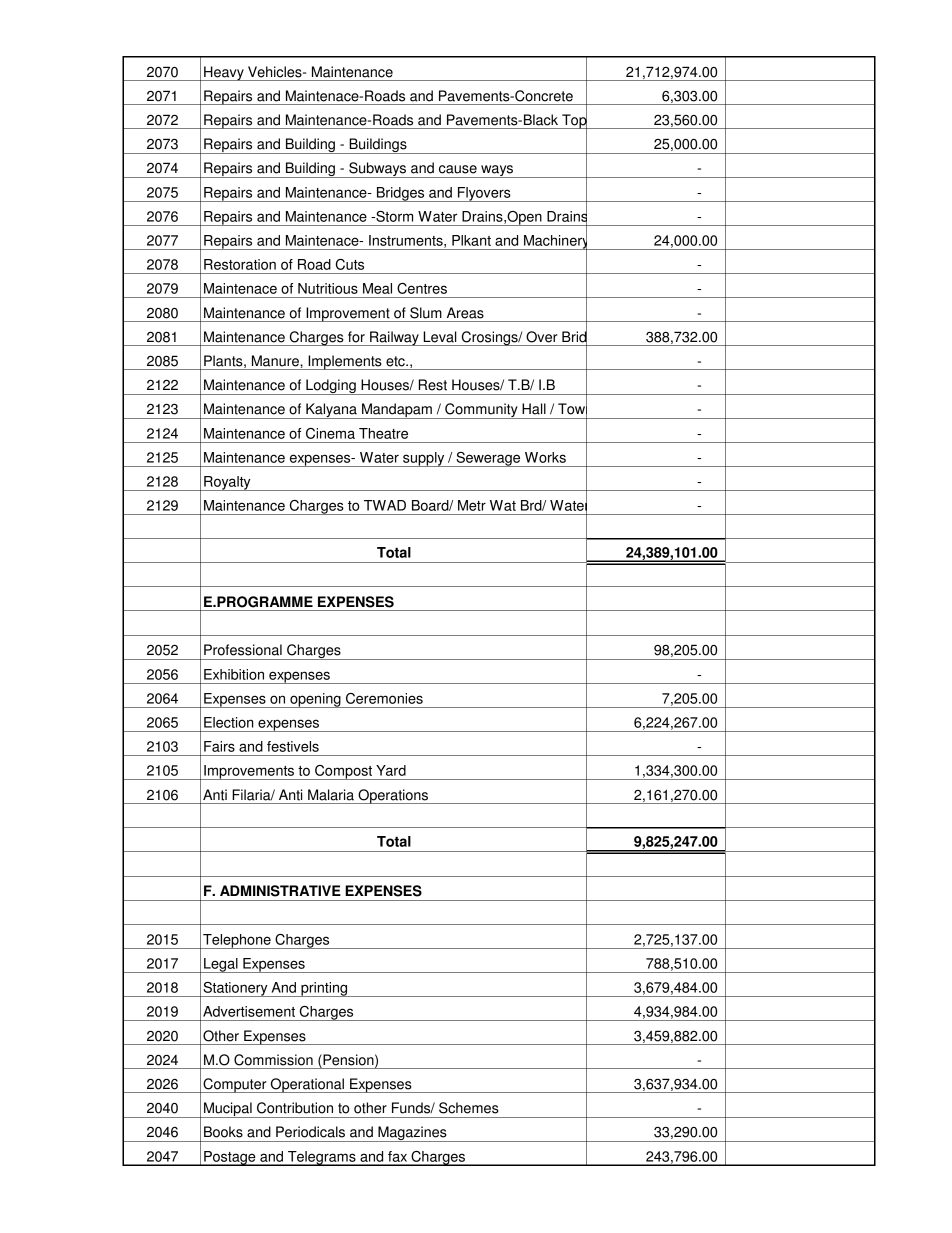 The image size is (952, 1233). What do you see at coordinates (280, 891) in the screenshot?
I see `ADMINISTRATIVE` at bounding box center [280, 891].
